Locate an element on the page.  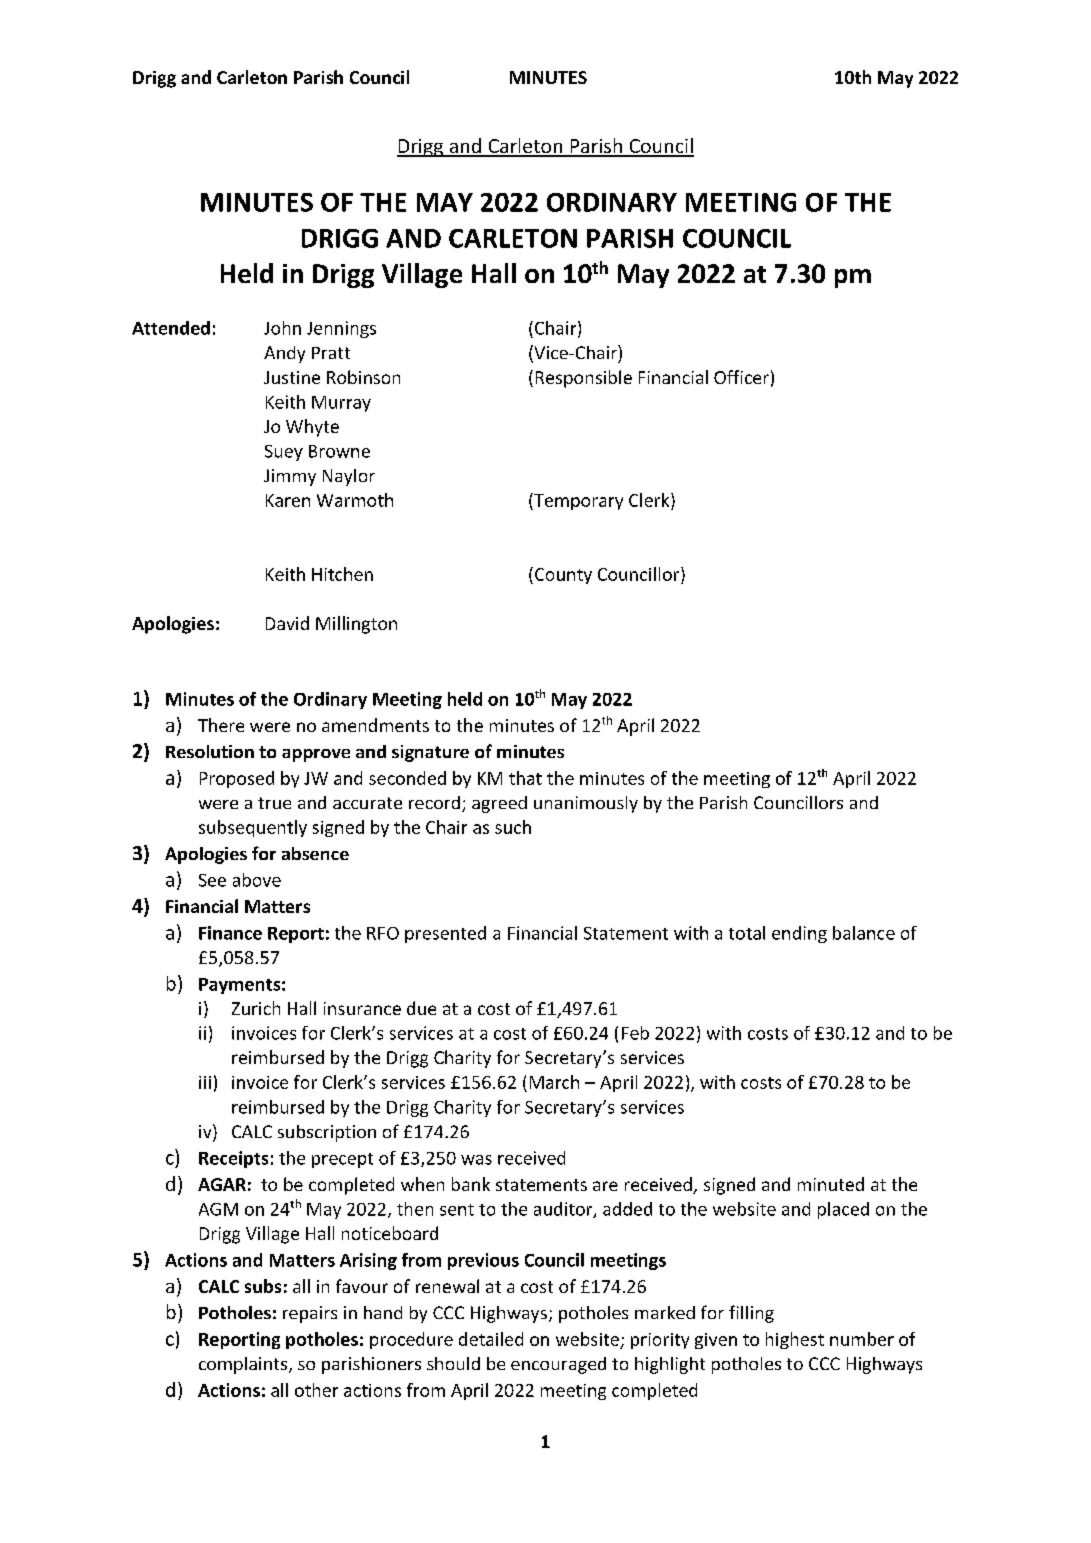
complaints is located at coordinates (244, 1365).
